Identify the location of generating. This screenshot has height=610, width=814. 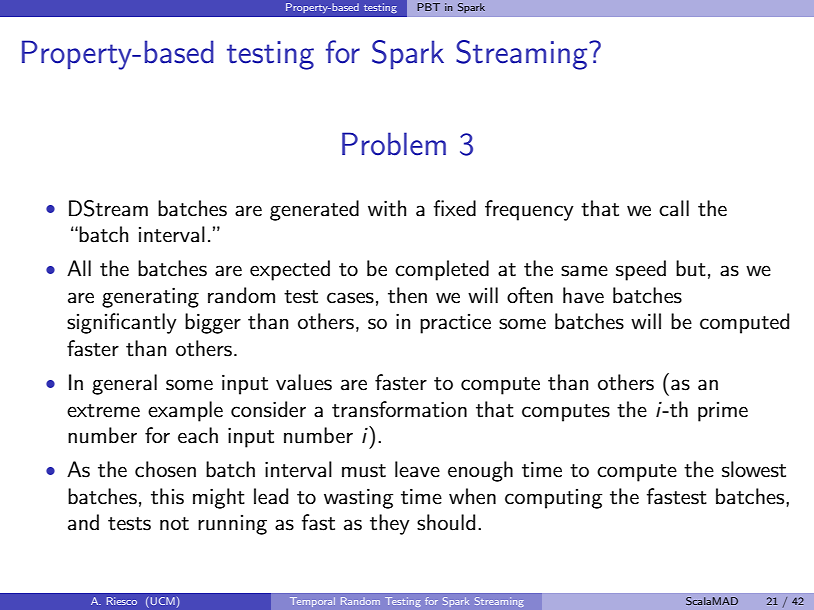
(150, 297).
